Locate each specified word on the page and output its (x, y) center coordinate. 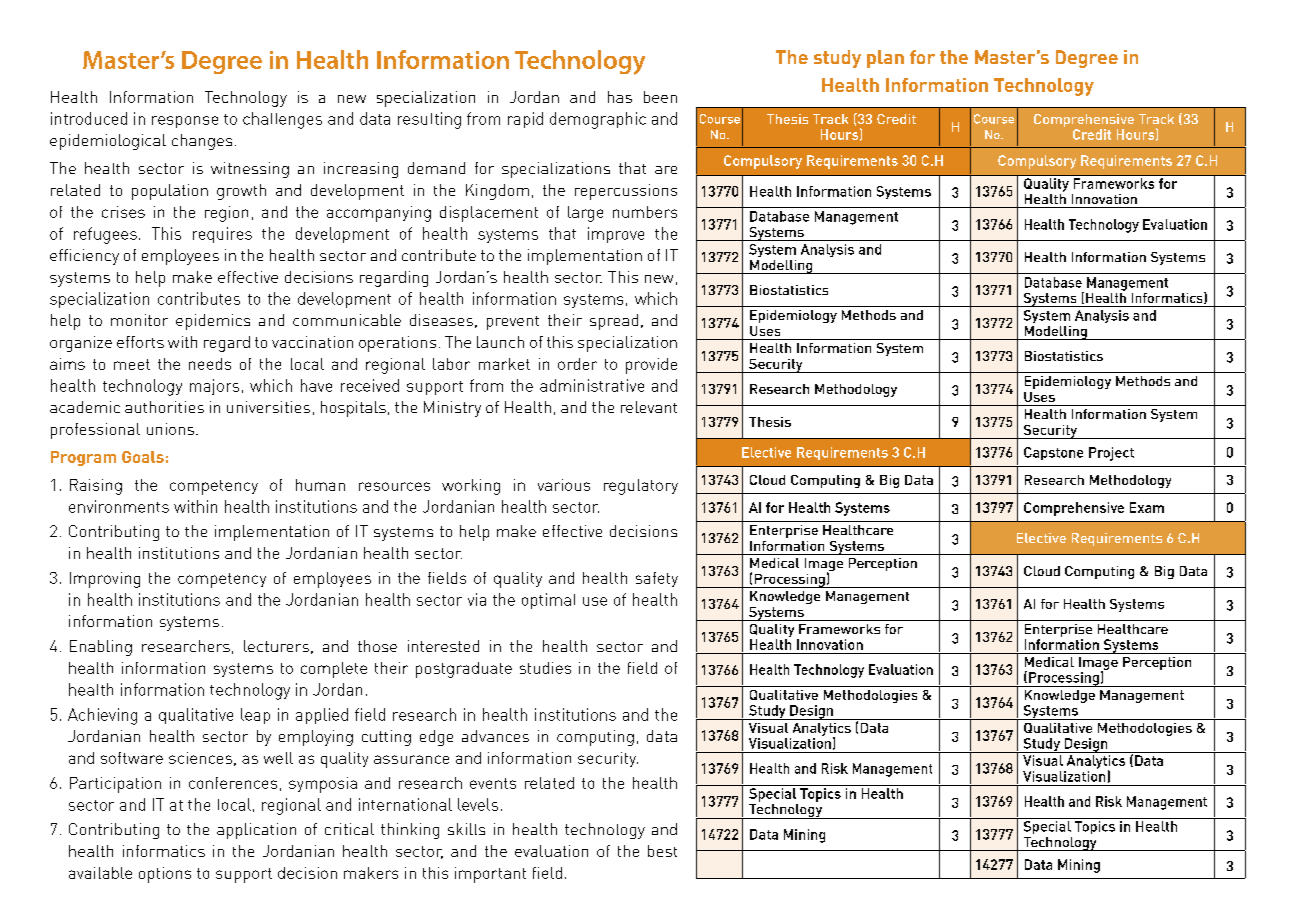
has (620, 97)
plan (885, 59)
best (662, 851)
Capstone (1053, 453)
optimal (548, 601)
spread (614, 322)
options (165, 875)
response (185, 122)
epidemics (213, 322)
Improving (105, 580)
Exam (1147, 507)
